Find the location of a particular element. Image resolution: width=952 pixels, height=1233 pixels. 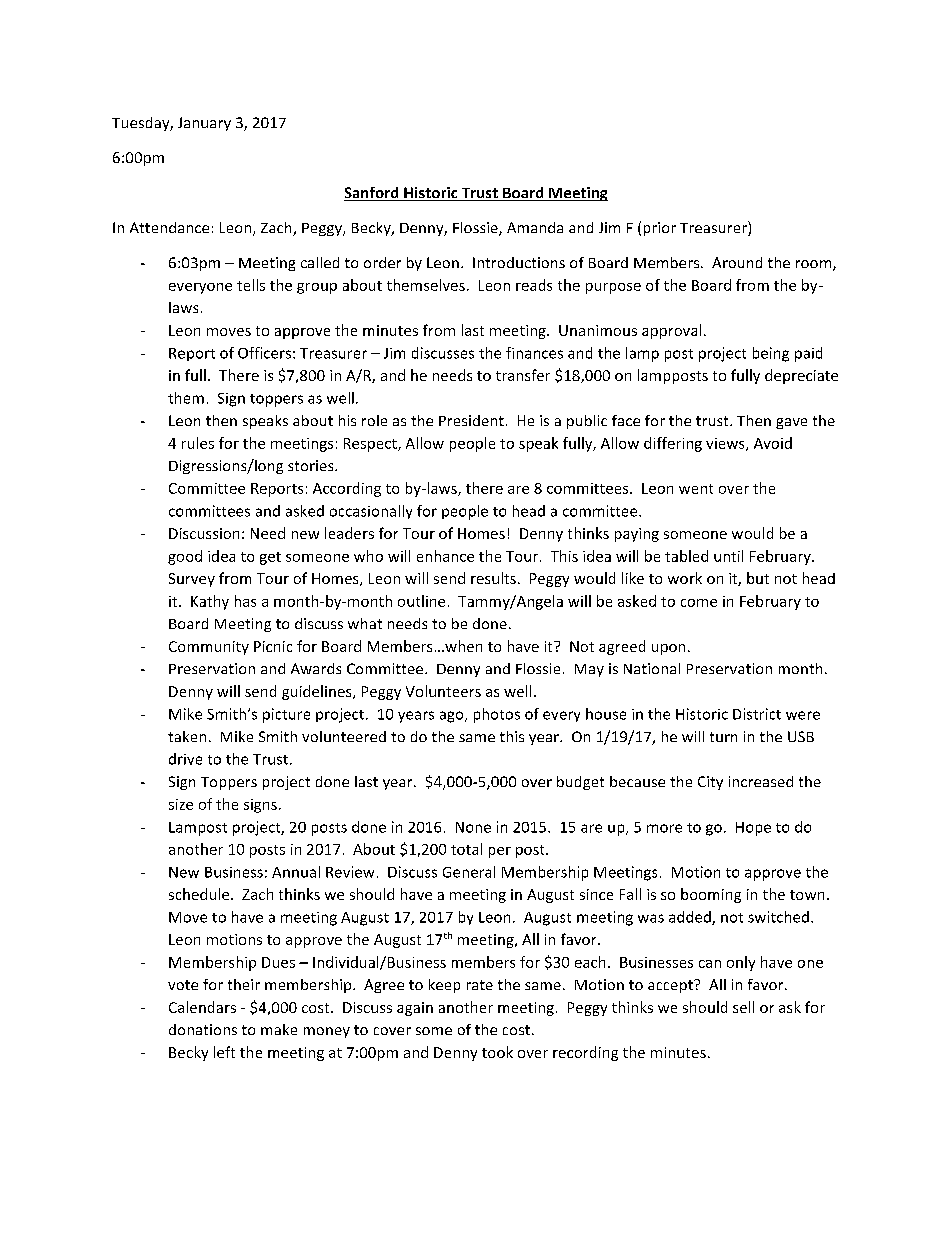

results is located at coordinates (493, 578).
